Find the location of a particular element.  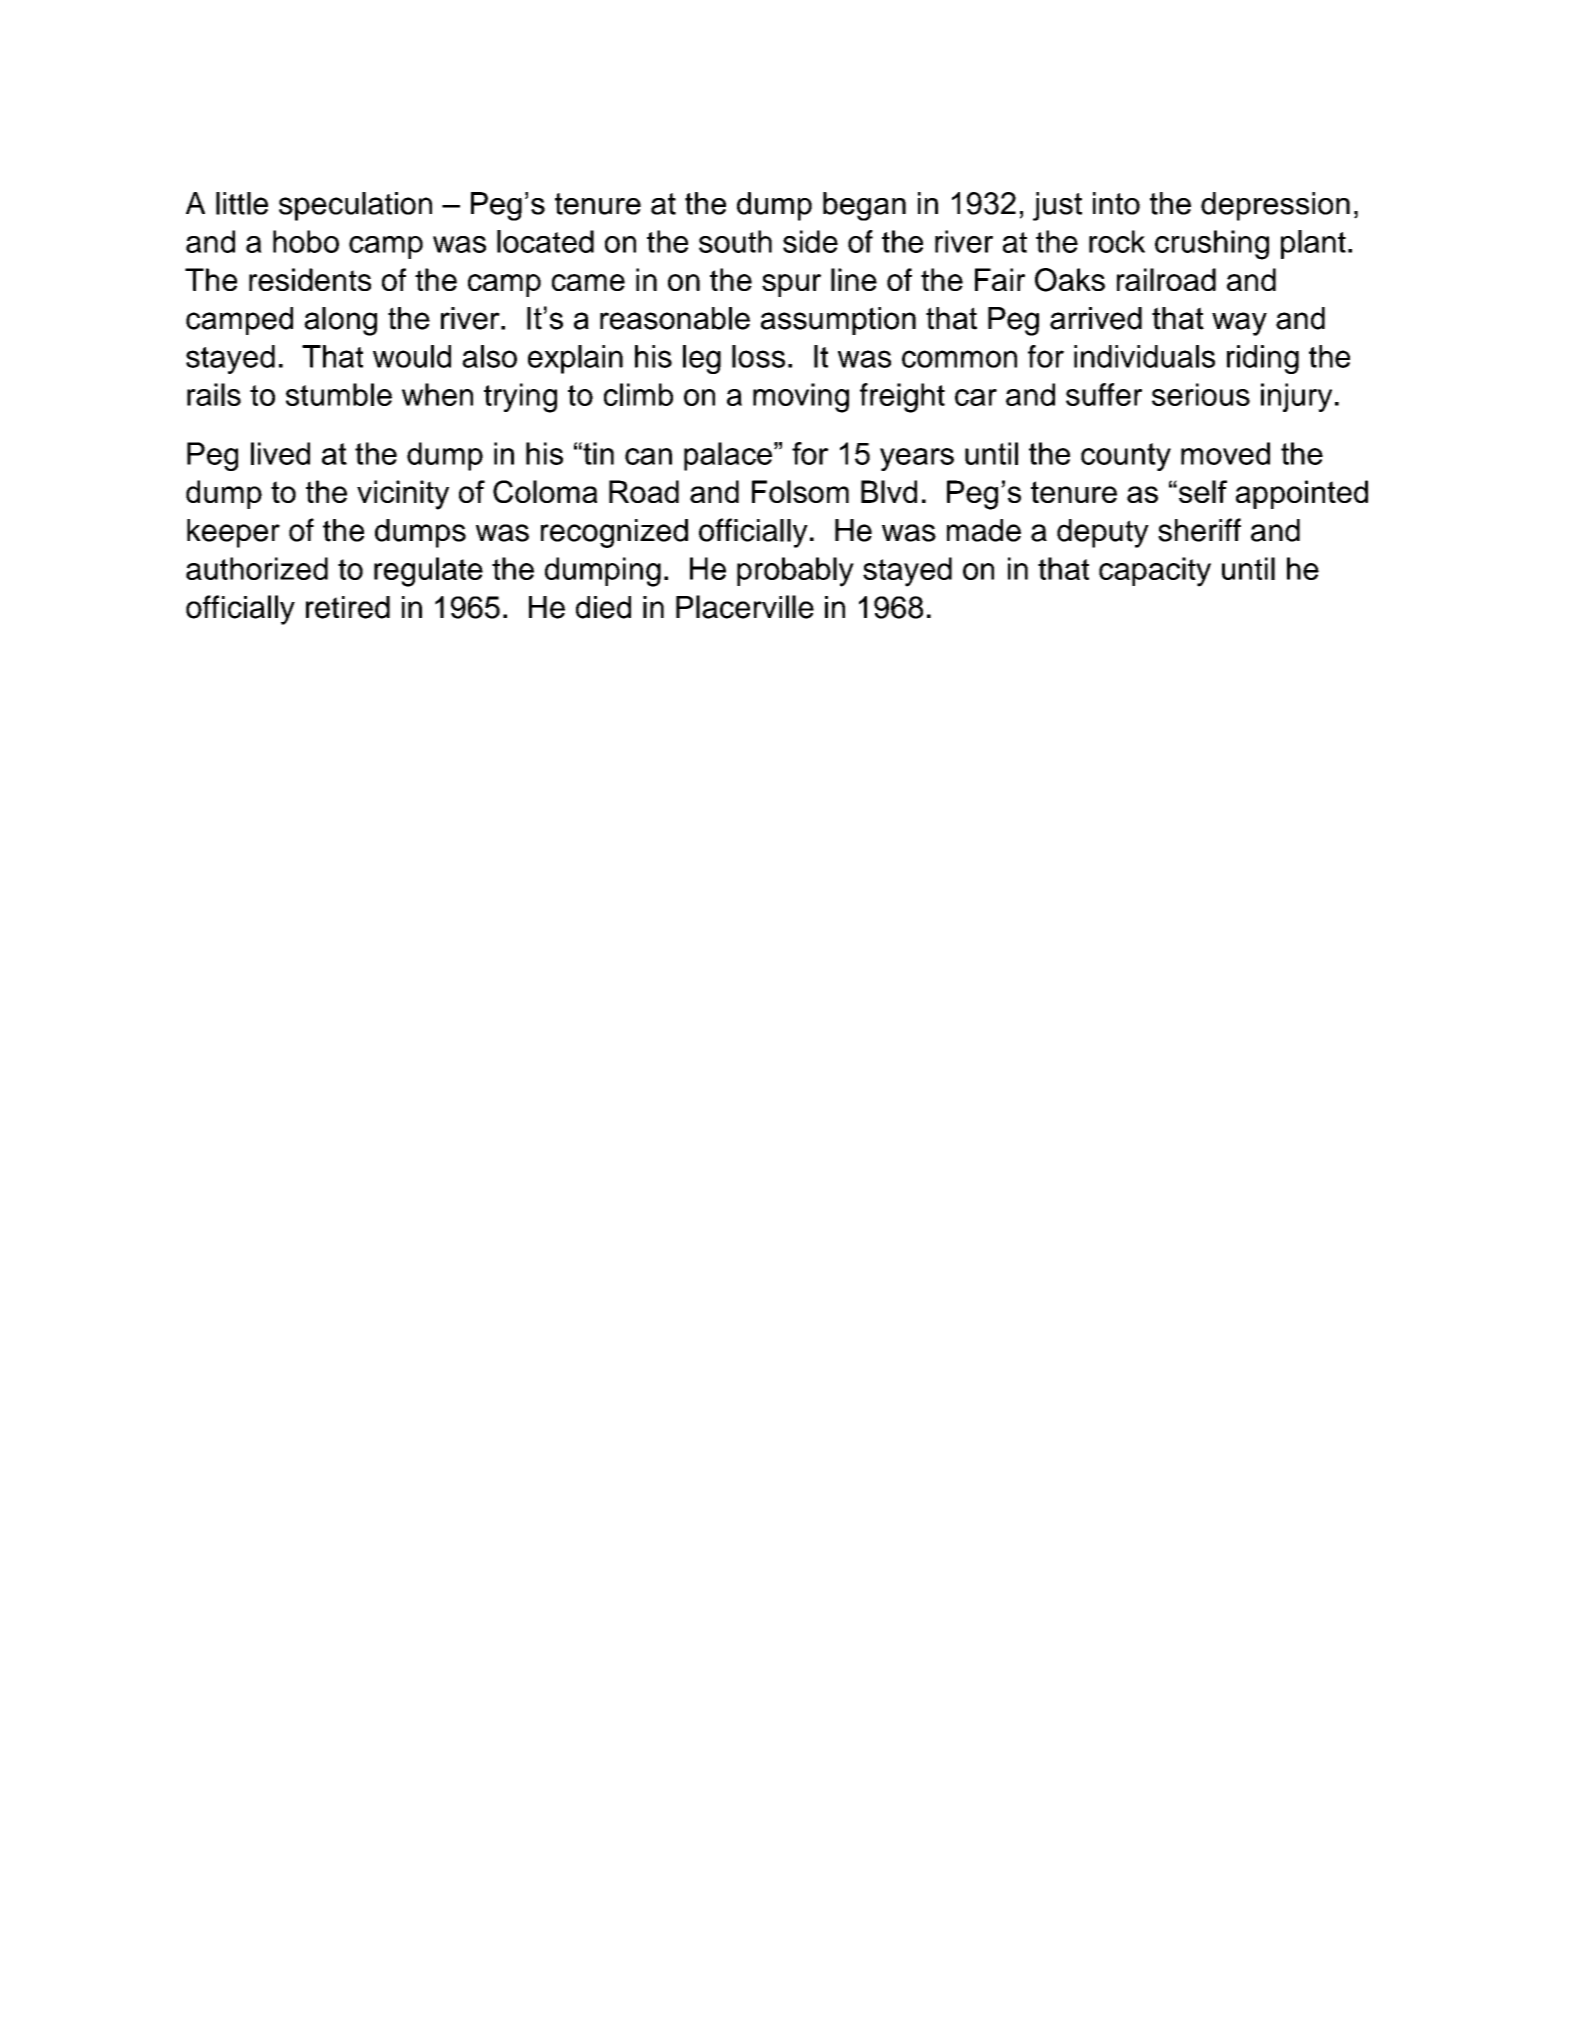

speculation is located at coordinates (355, 206).
